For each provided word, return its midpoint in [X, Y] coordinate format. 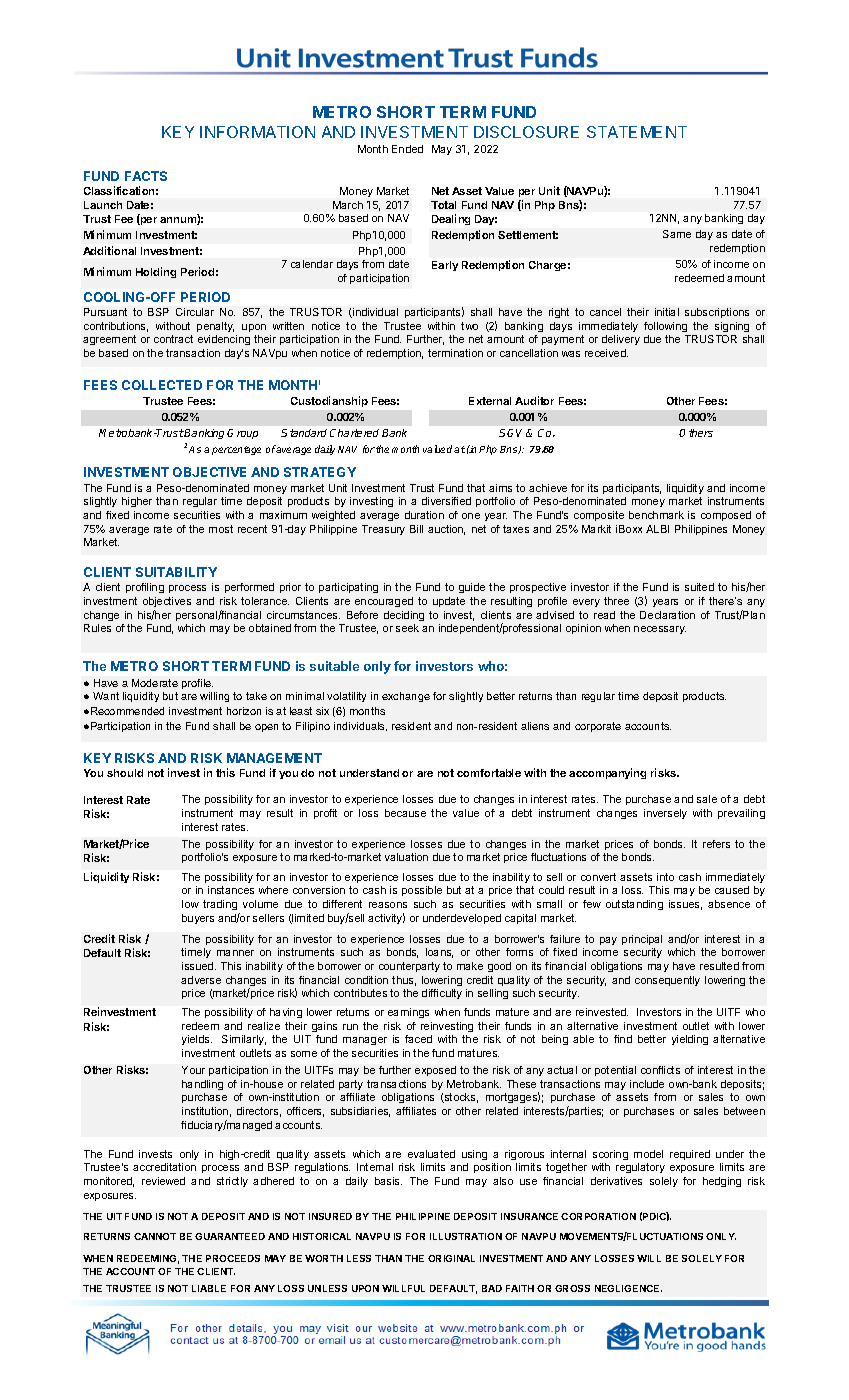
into [665, 877]
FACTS [146, 176]
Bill [416, 529]
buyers [198, 919]
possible [422, 891]
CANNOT [155, 1236]
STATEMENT [637, 132]
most [221, 529]
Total [443, 205]
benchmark [656, 515]
